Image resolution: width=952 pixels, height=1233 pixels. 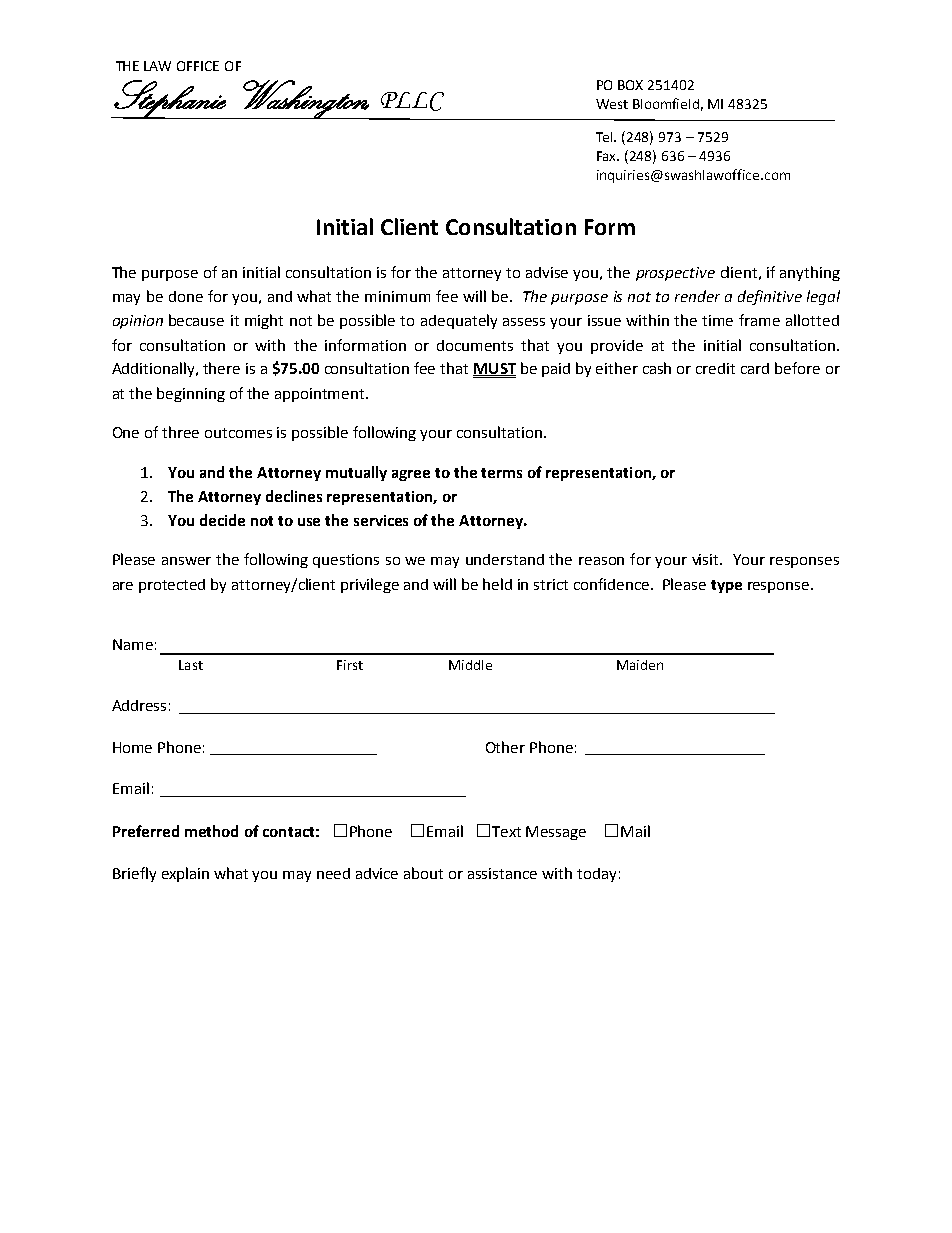 What do you see at coordinates (412, 101) in the image?
I see `PLLC` at bounding box center [412, 101].
